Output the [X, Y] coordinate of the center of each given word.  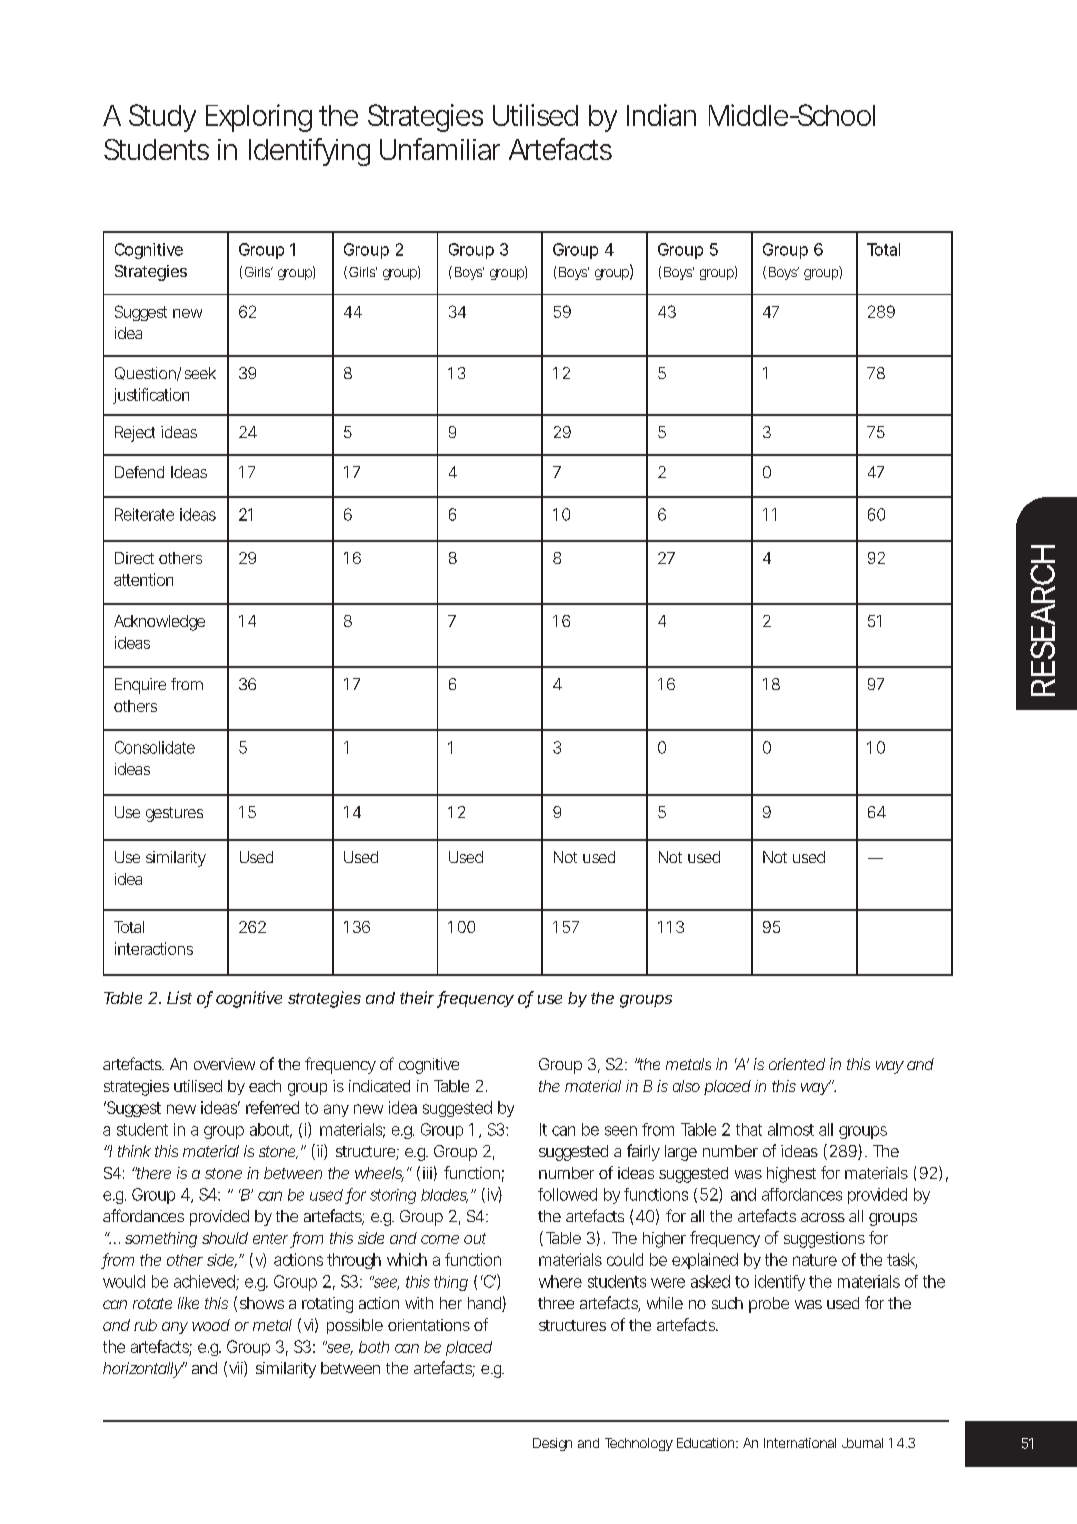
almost [791, 1129]
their [417, 997]
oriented [797, 1064]
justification [151, 396]
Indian [661, 115]
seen [621, 1131]
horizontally [143, 1370]
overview [224, 1064]
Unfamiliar [440, 149]
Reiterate [144, 514]
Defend [139, 472]
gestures [174, 814]
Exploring [259, 118]
